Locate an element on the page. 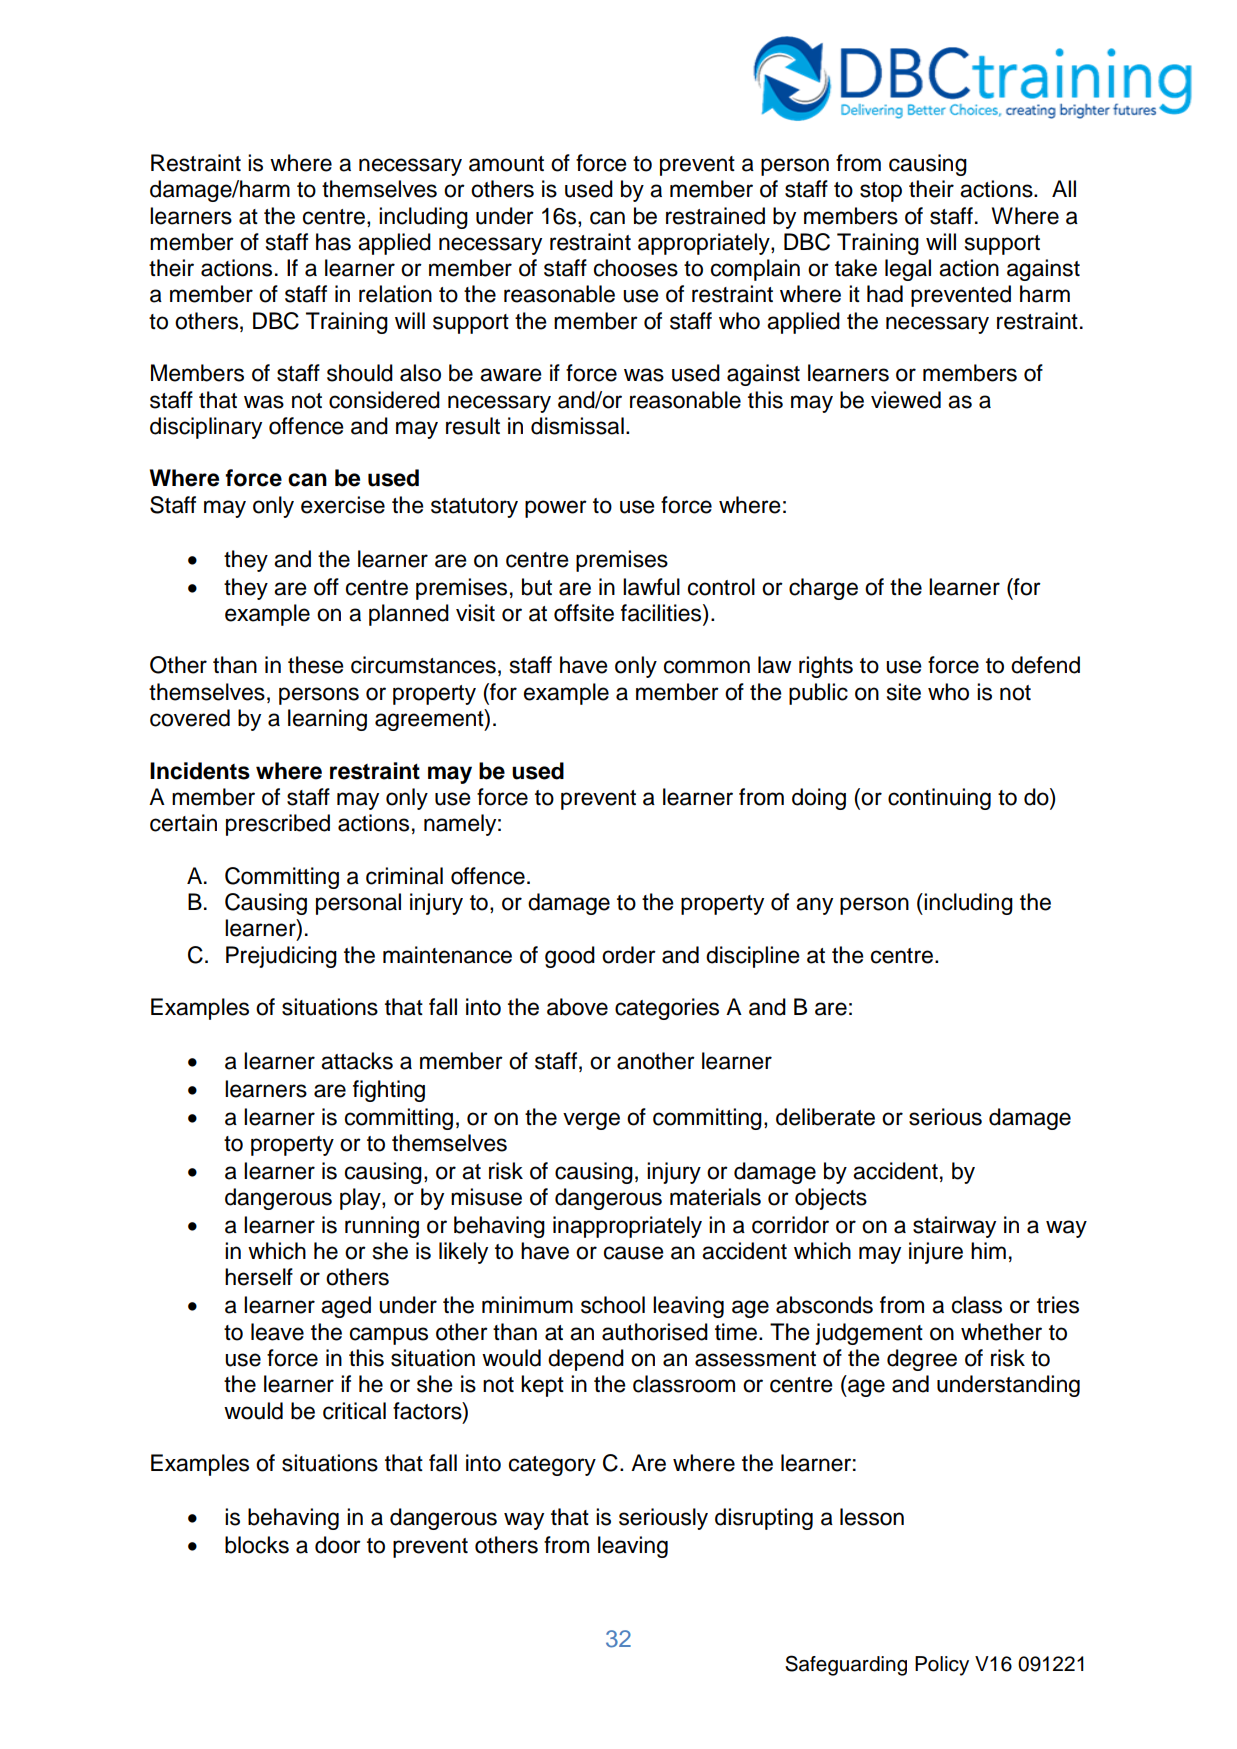 The height and width of the image is (1749, 1237). order is located at coordinates (629, 955).
